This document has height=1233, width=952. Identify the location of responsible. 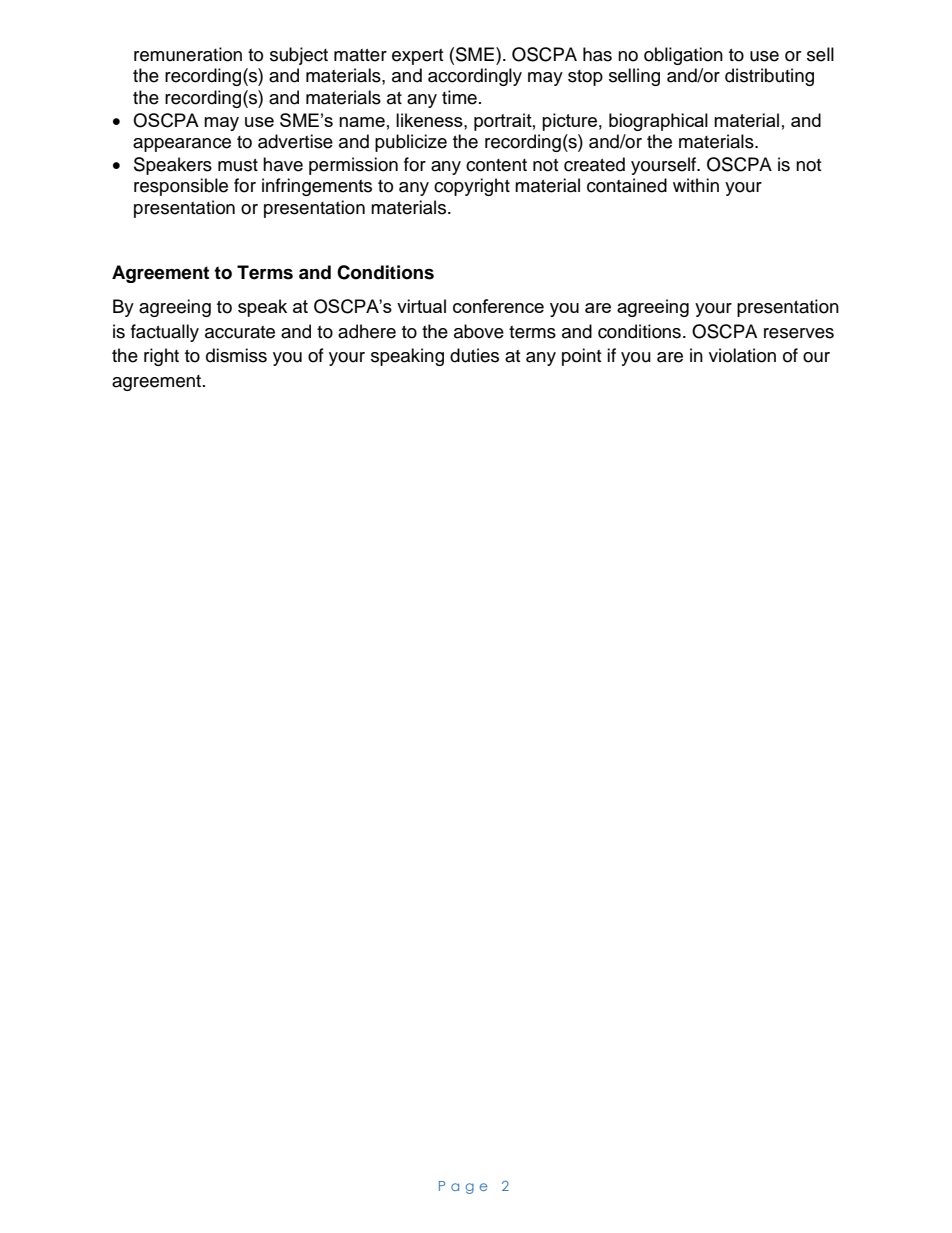
(181, 187).
